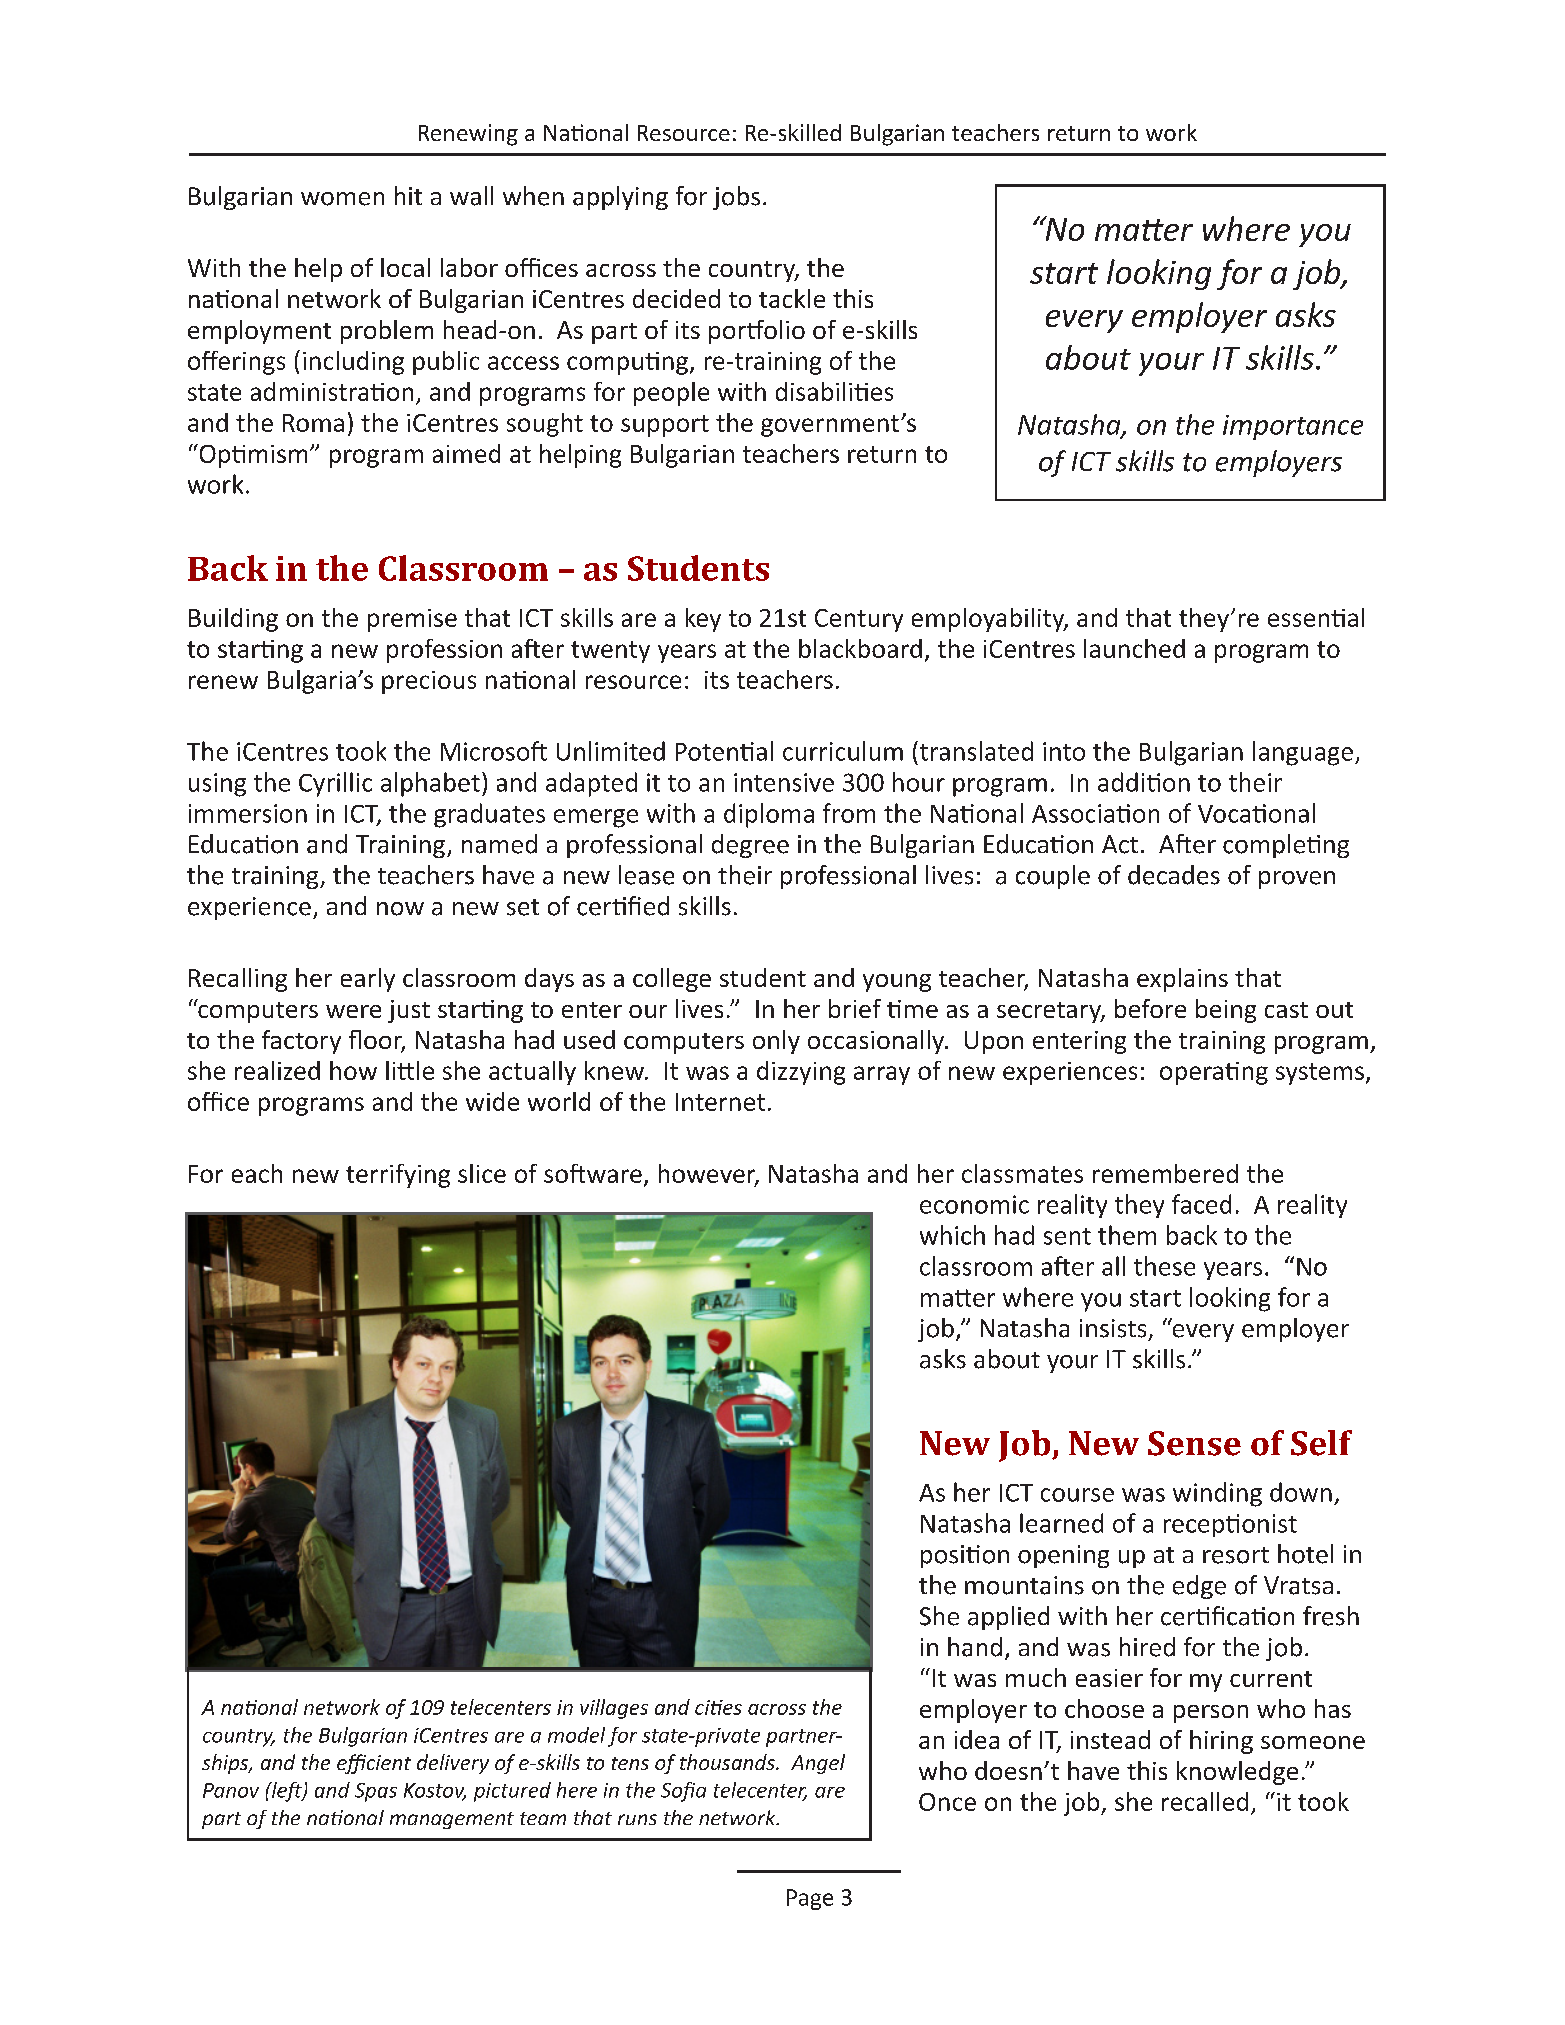  What do you see at coordinates (1205, 1801) in the page?
I see `recalled` at bounding box center [1205, 1801].
